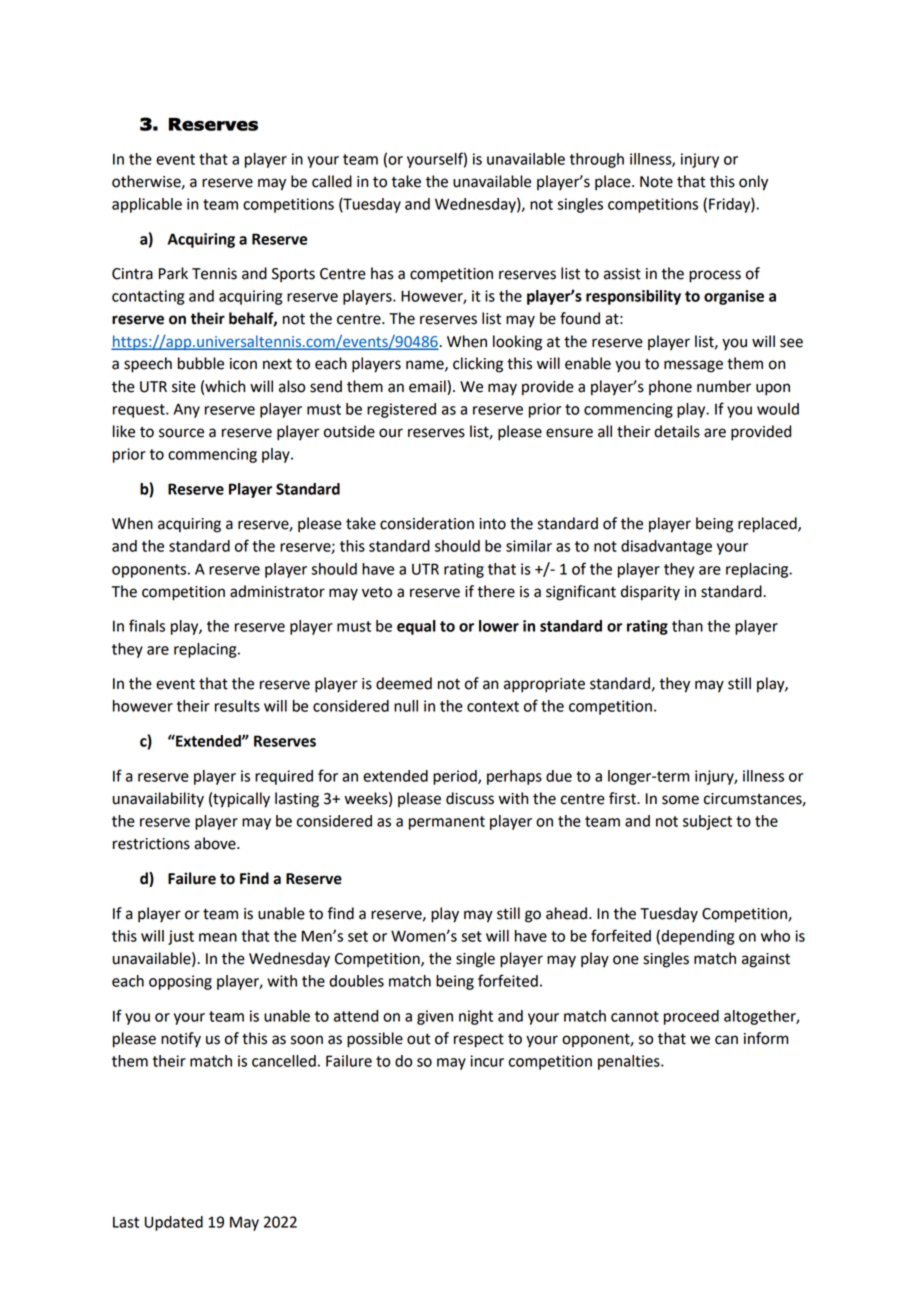 This screenshot has height=1308, width=924. What do you see at coordinates (174, 1223) in the screenshot?
I see `Updated` at bounding box center [174, 1223].
